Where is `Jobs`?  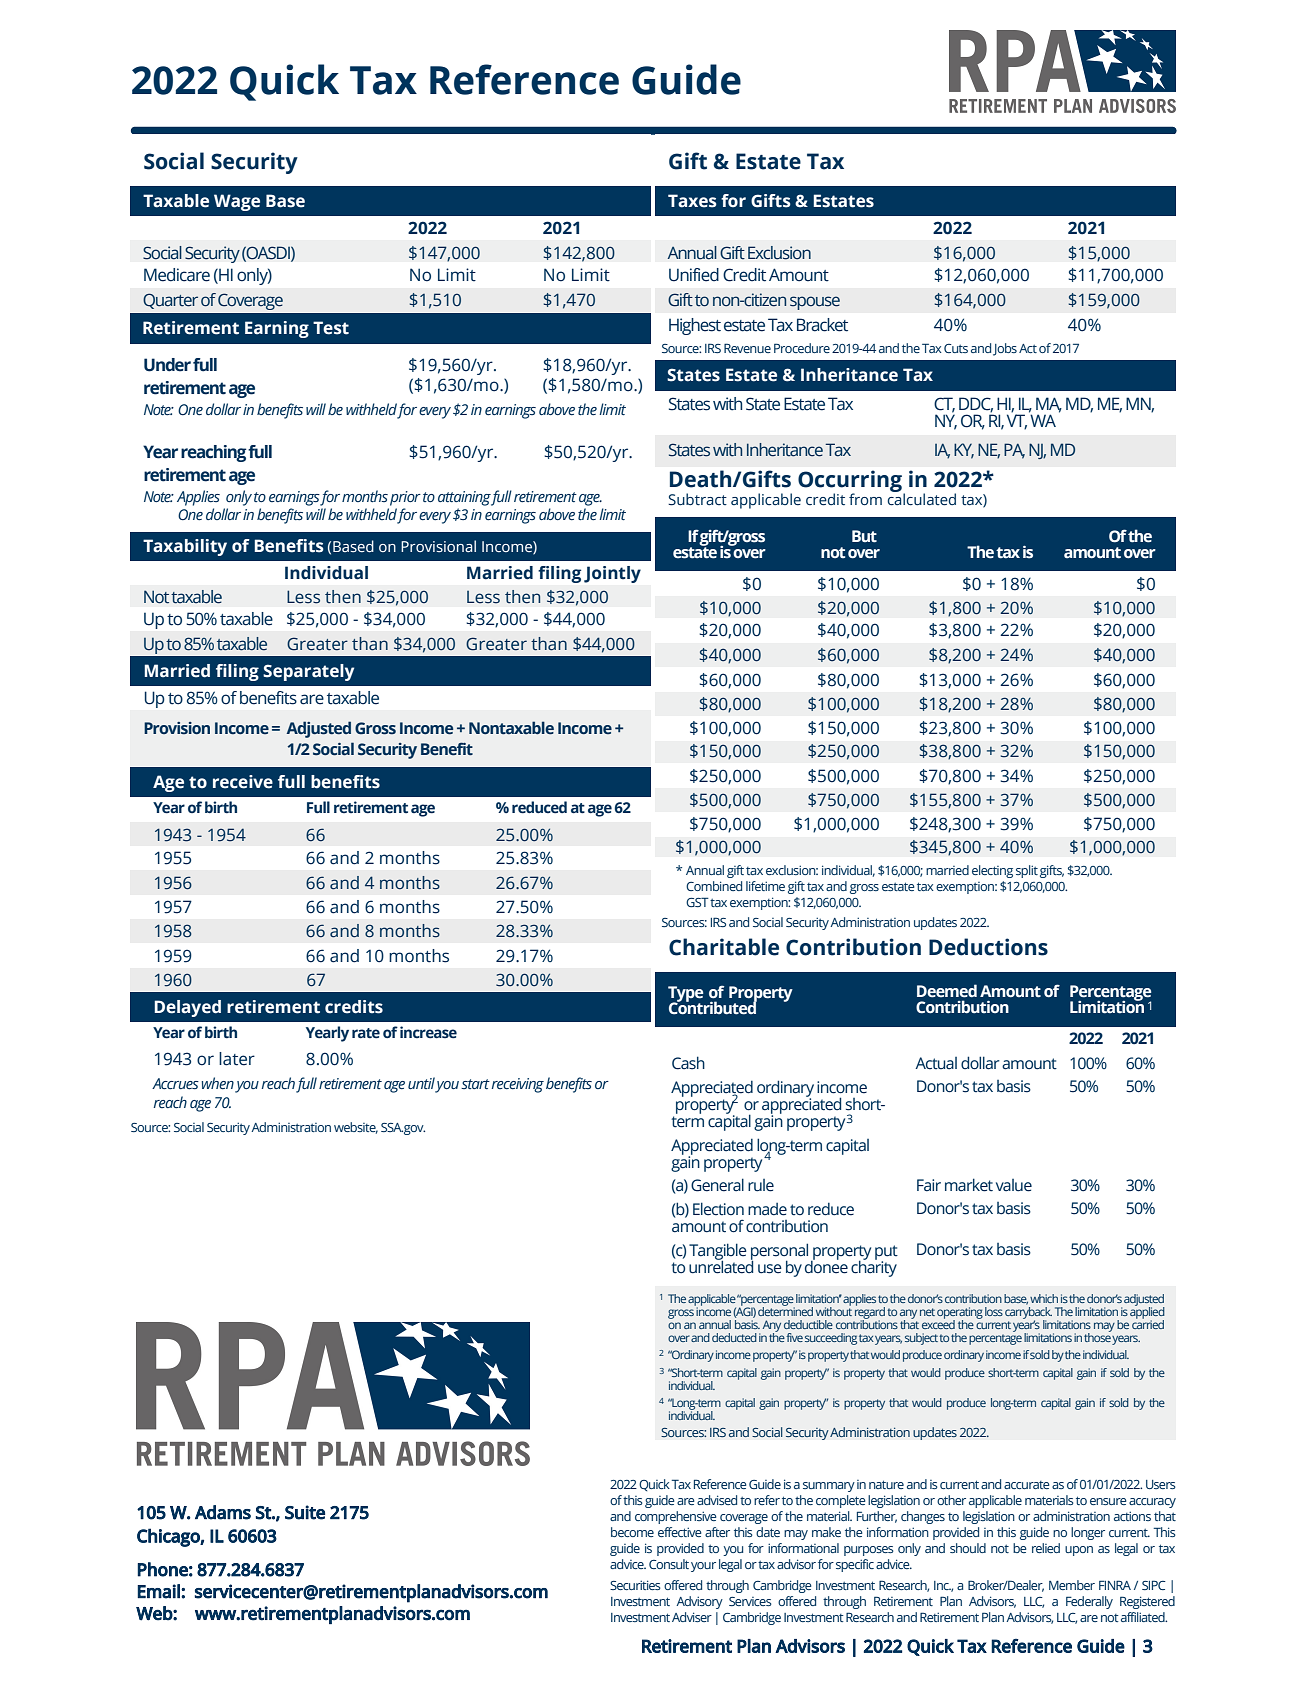
Jobs is located at coordinates (1005, 349).
